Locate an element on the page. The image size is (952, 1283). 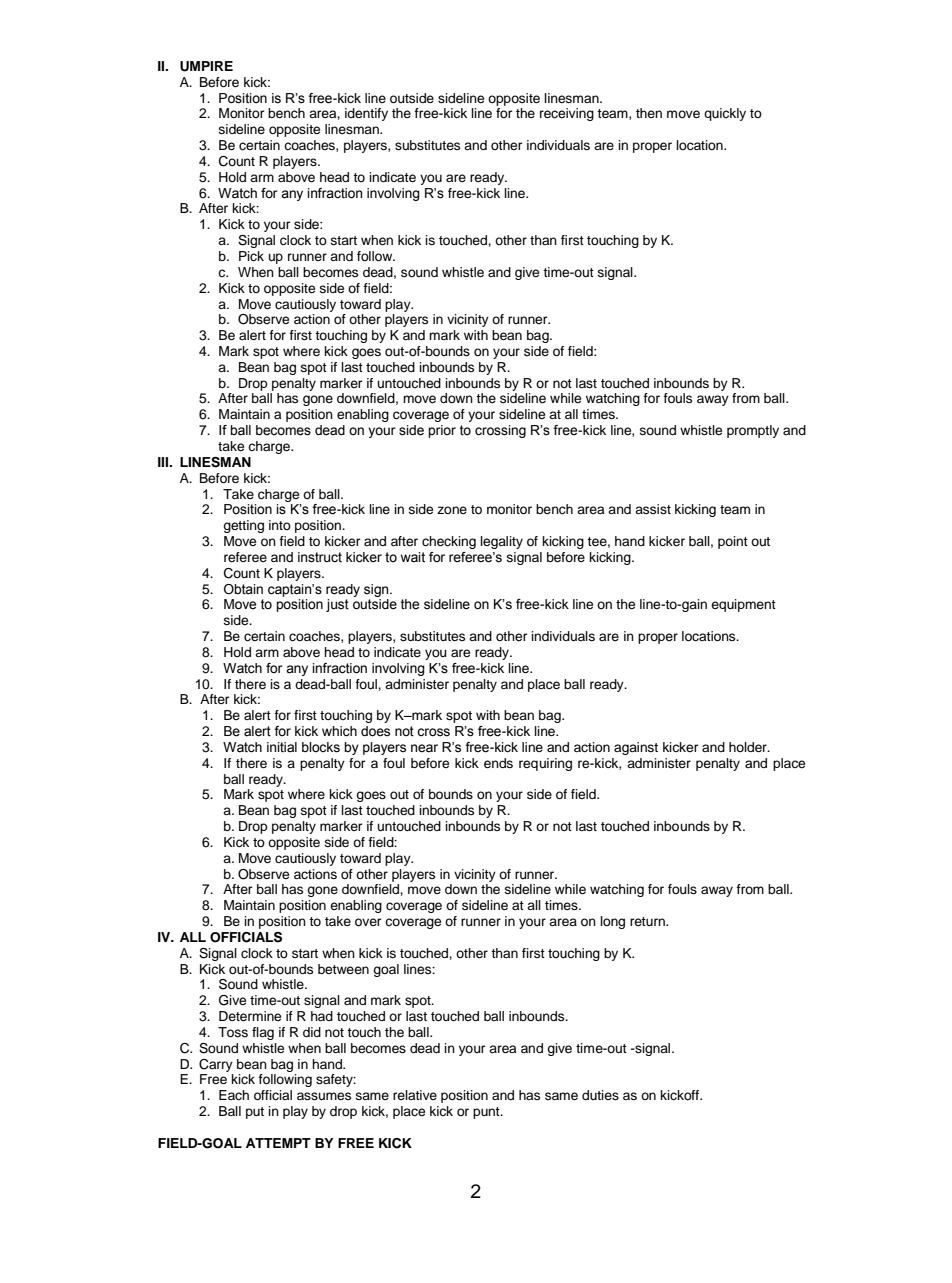
UMPIRE is located at coordinates (206, 66).
